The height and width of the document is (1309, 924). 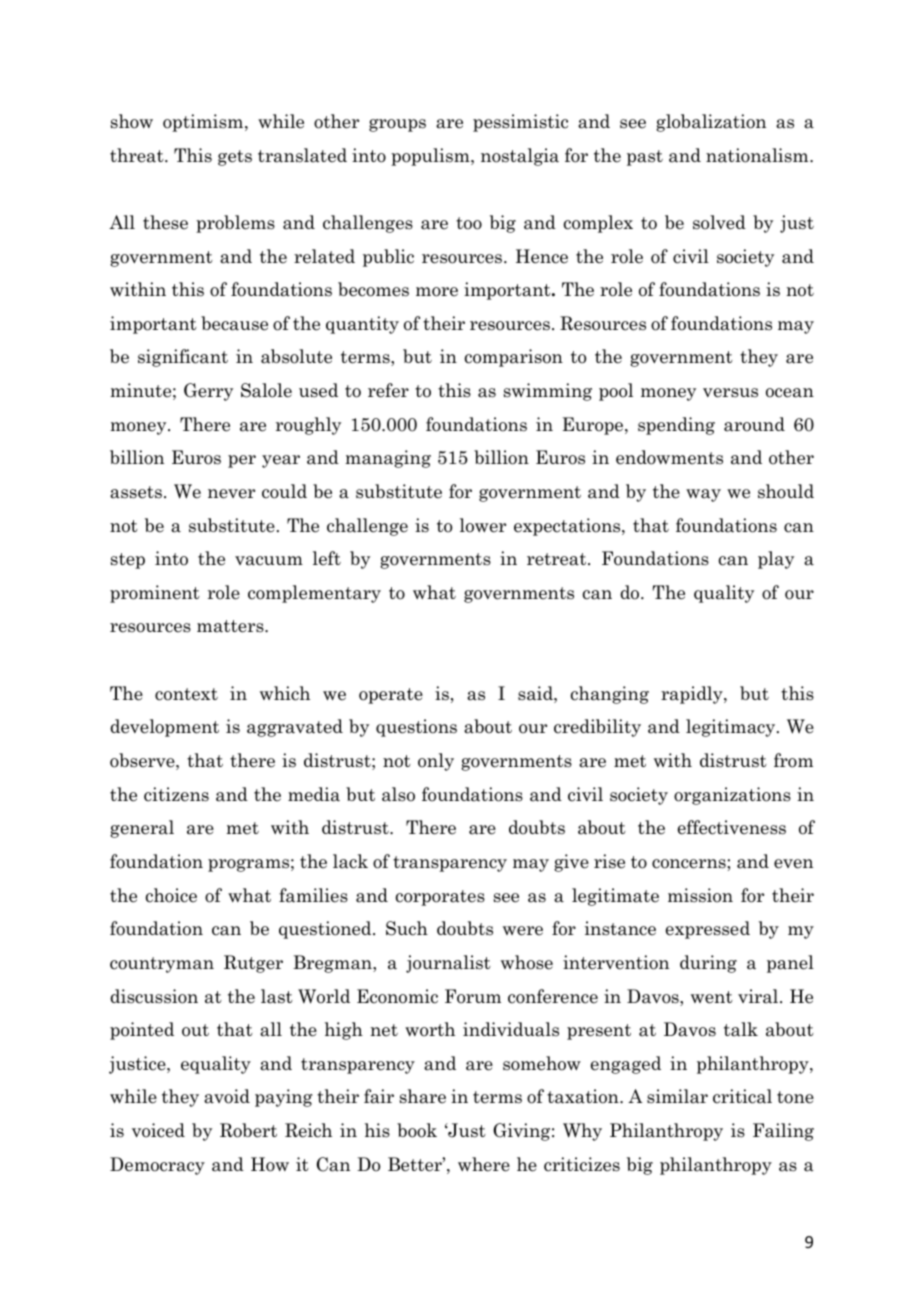 What do you see at coordinates (711, 123) in the document?
I see `globalization` at bounding box center [711, 123].
